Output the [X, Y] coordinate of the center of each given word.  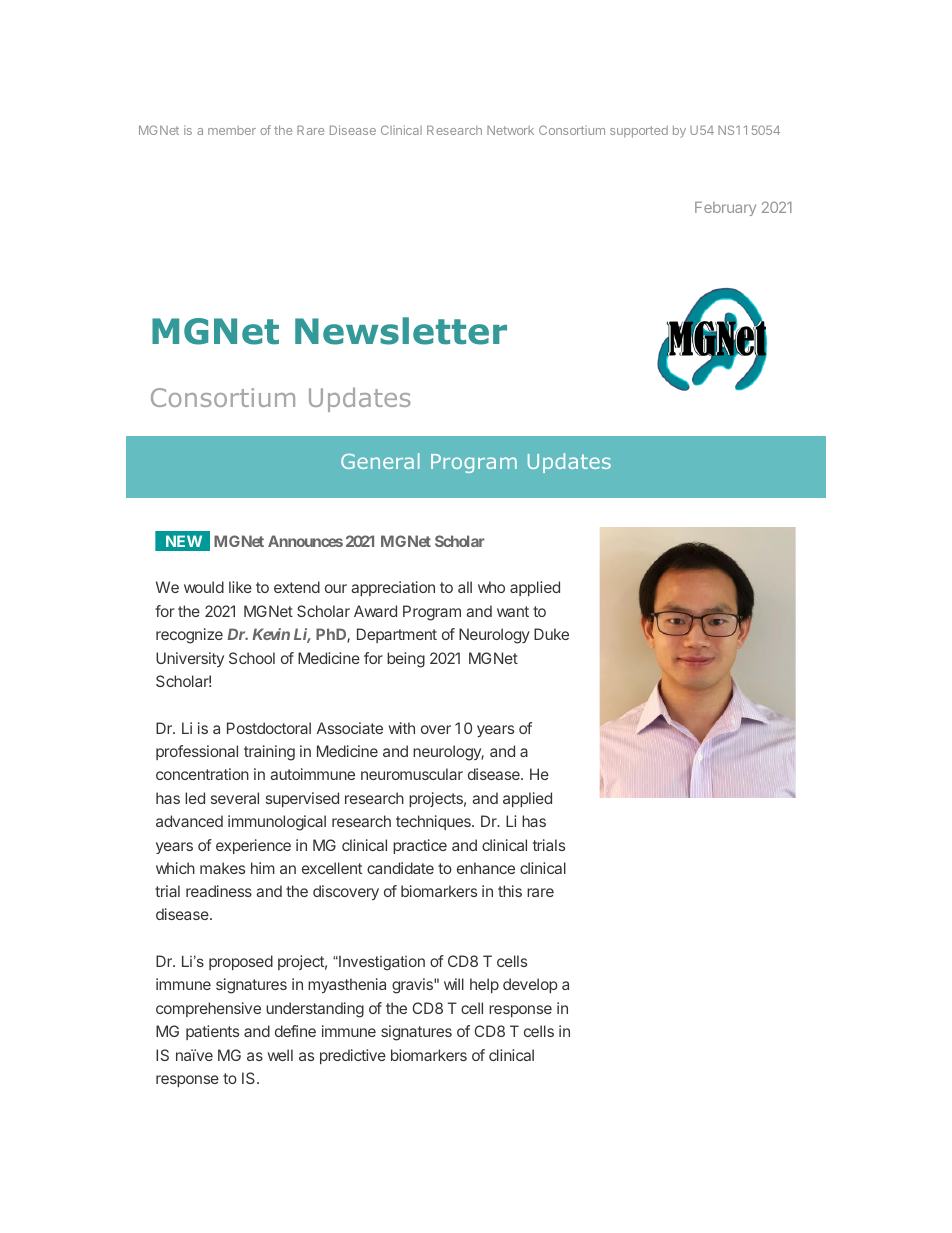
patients [212, 1032]
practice [420, 846]
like [240, 587]
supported [639, 132]
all [465, 587]
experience [253, 846]
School [252, 658]
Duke [551, 634]
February [725, 209]
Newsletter [401, 331]
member [232, 130]
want [513, 611]
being [406, 660]
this [510, 891]
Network [510, 130]
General [380, 461]
